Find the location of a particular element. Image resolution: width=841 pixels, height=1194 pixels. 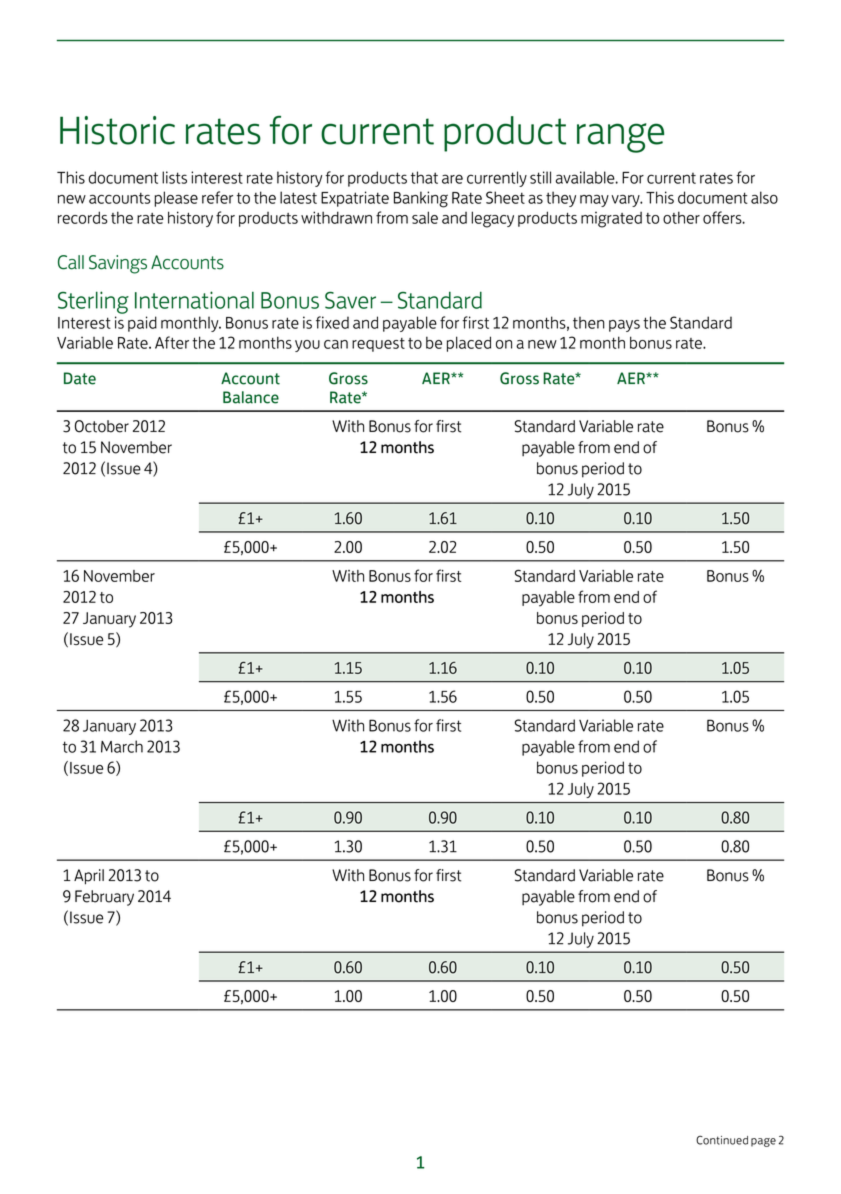

lists is located at coordinates (174, 177).
